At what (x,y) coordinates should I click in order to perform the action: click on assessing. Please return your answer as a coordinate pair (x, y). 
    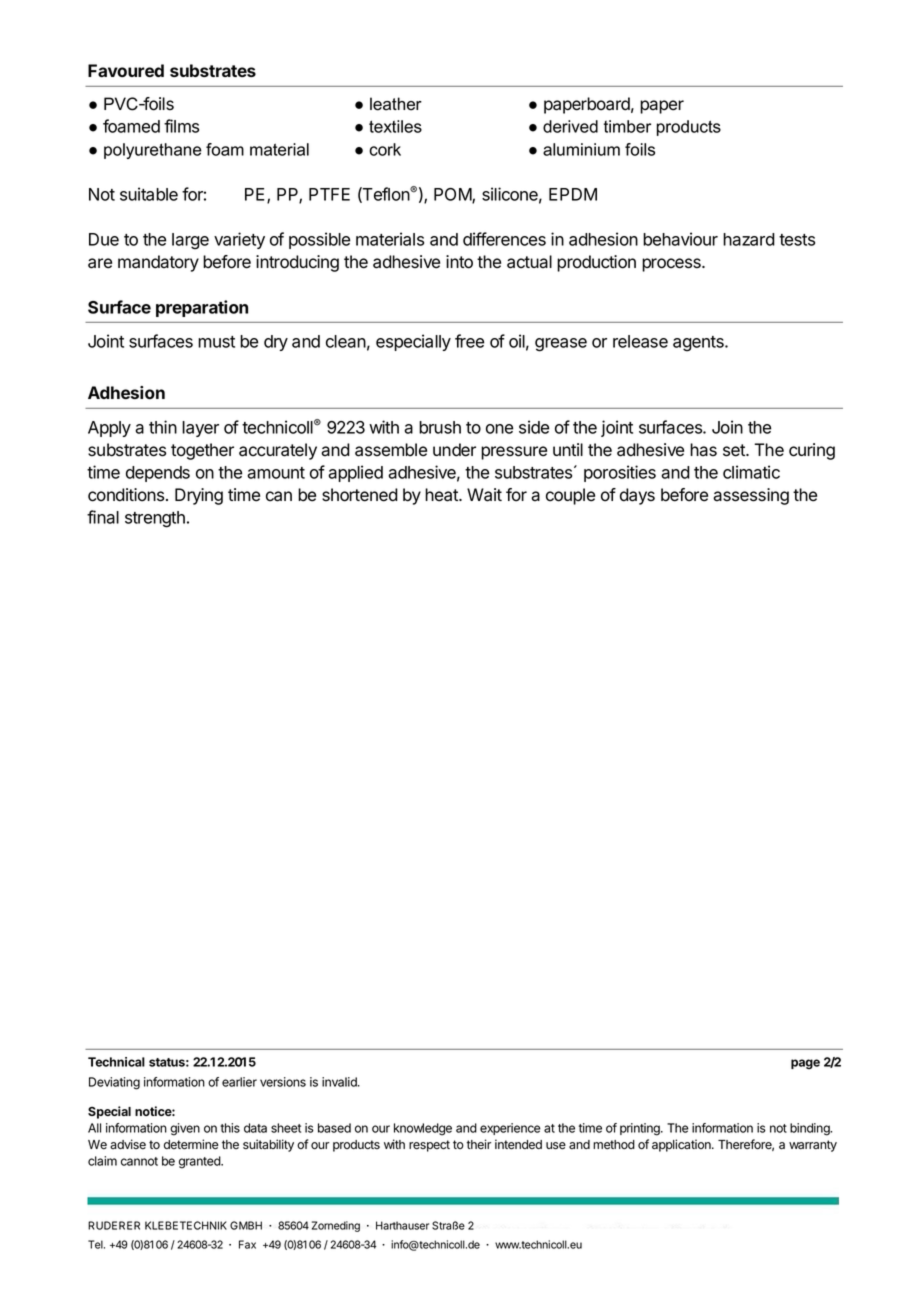
    Looking at the image, I should click on (751, 496).
